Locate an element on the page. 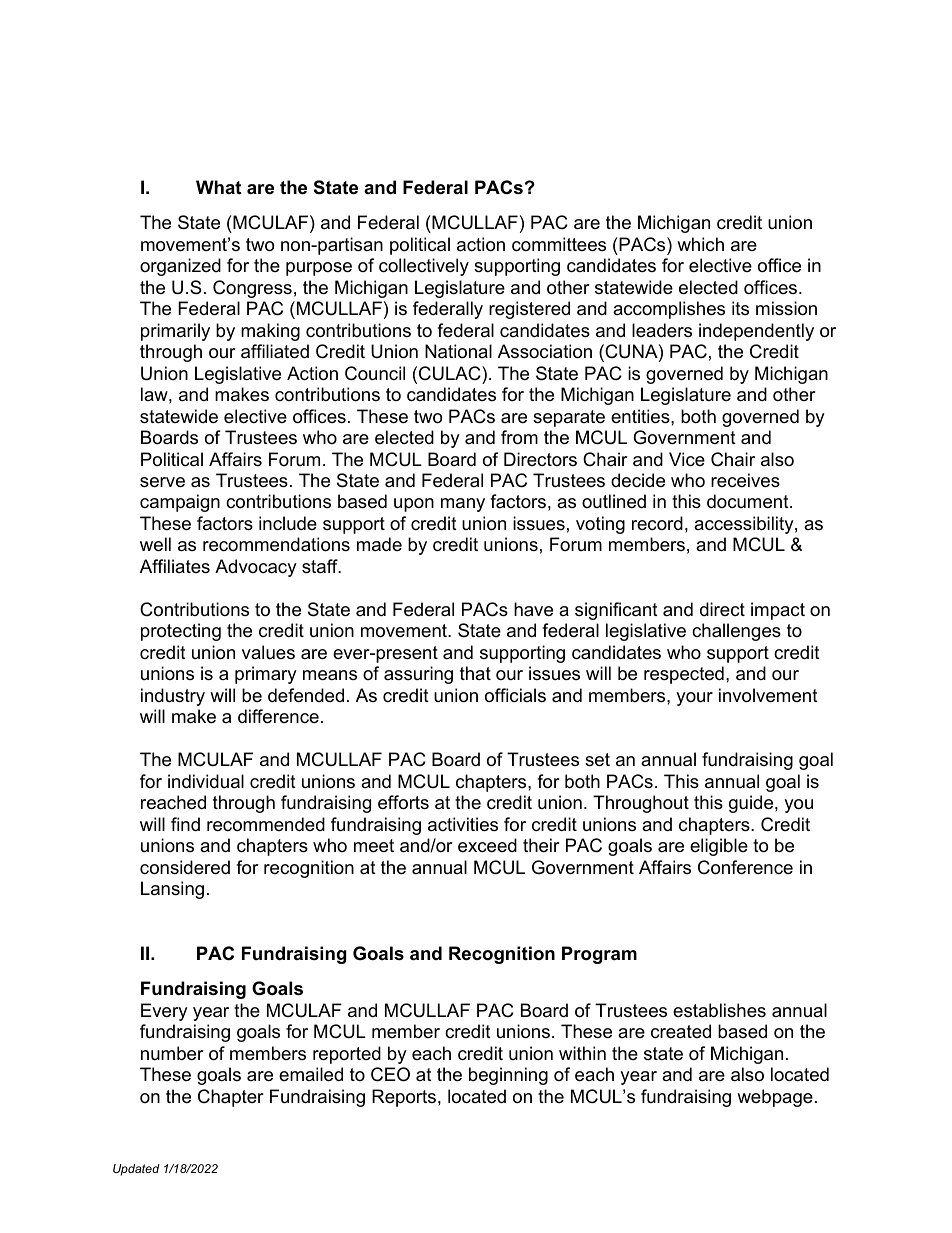 This page has height=1233, width=952. find is located at coordinates (185, 824).
